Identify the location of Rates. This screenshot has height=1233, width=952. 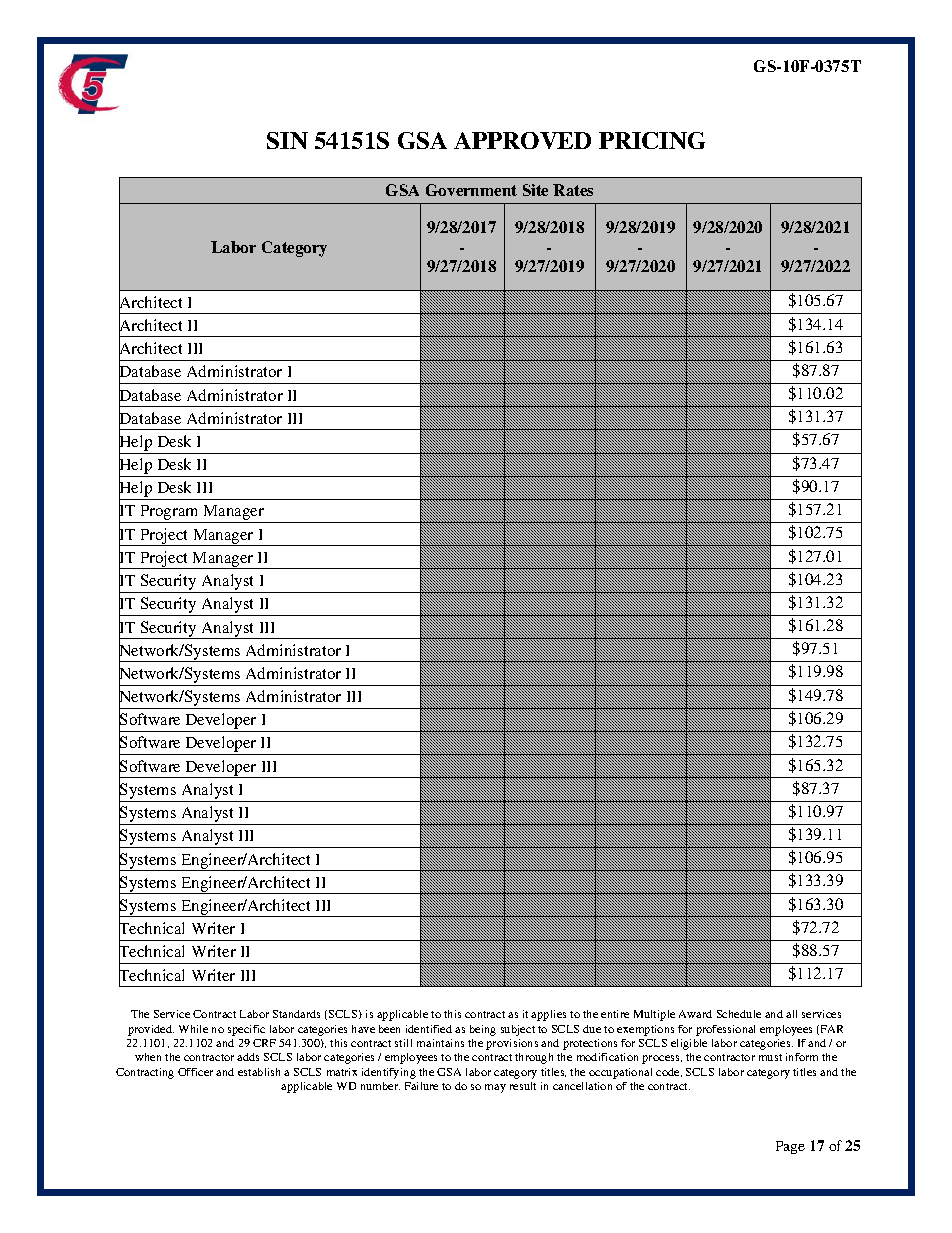
(573, 190).
